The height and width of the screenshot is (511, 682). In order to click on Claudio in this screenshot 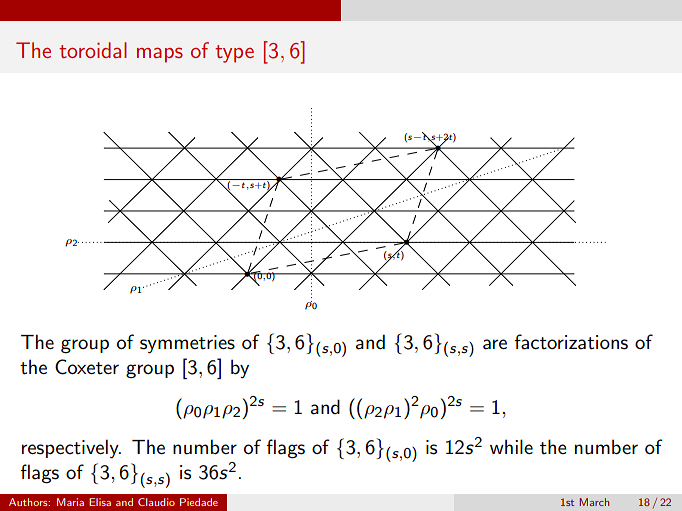, I will do `click(156, 502)`.
